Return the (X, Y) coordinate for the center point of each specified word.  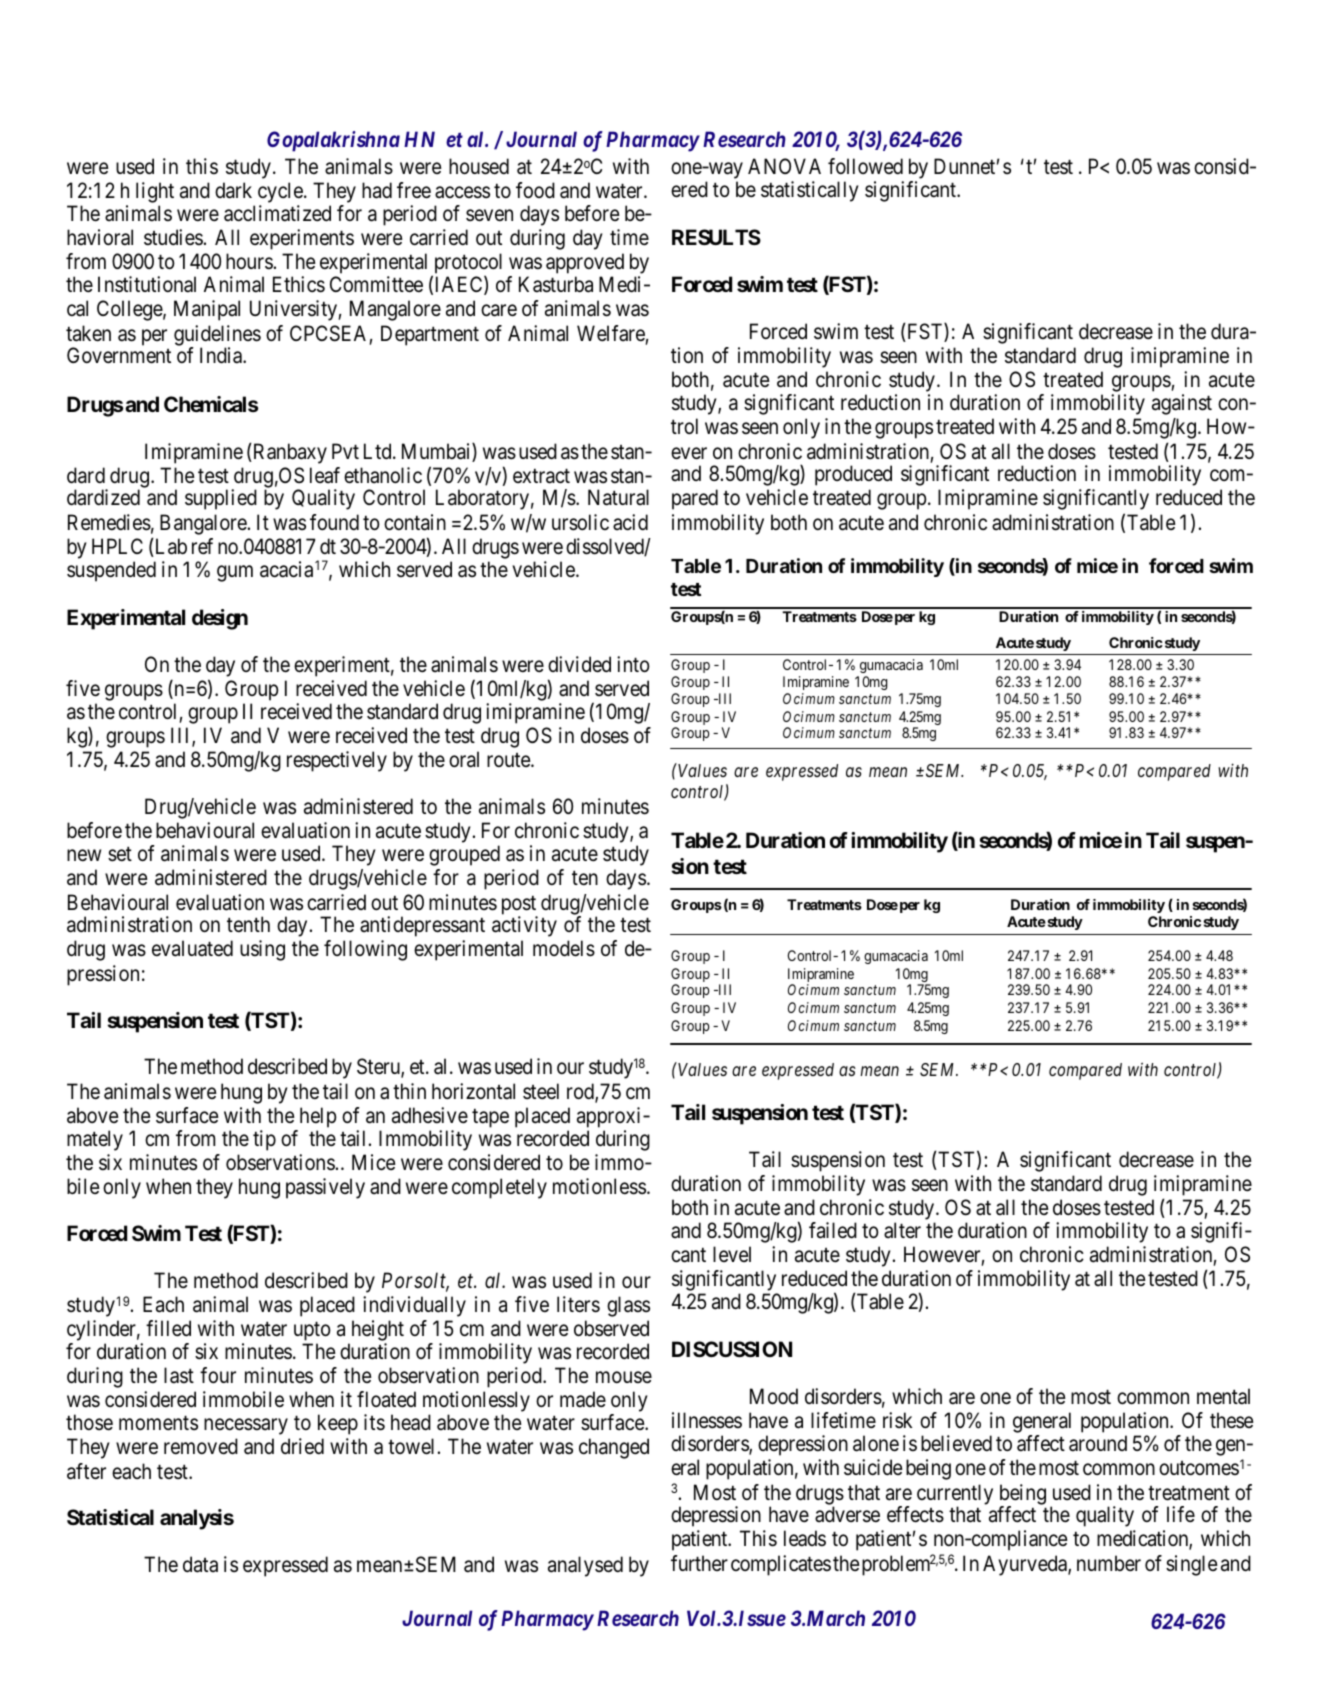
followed (865, 166)
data (200, 1564)
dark (233, 190)
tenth (248, 924)
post (520, 906)
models (564, 948)
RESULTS (716, 237)
